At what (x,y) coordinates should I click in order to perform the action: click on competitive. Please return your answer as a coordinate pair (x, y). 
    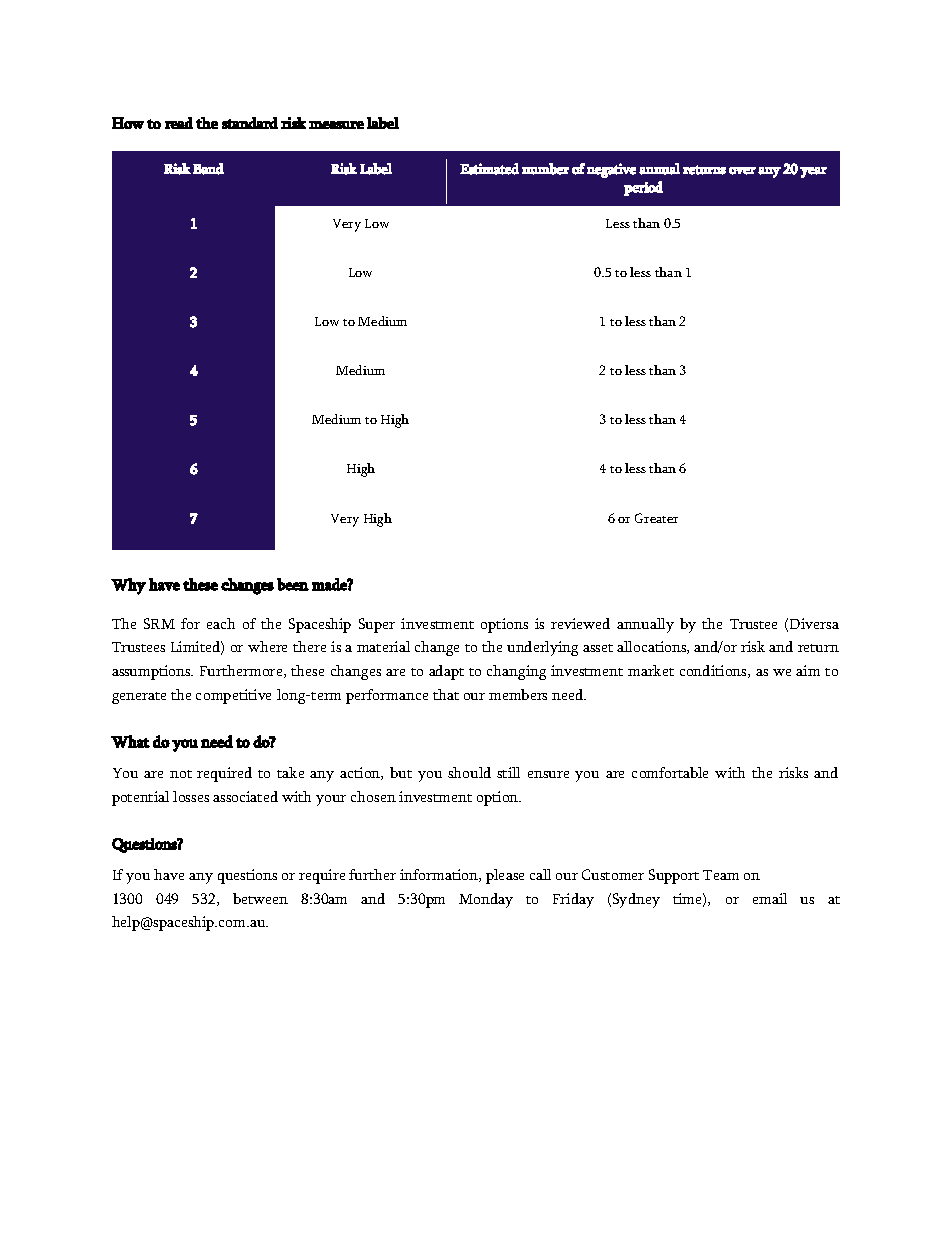
    Looking at the image, I should click on (233, 696).
